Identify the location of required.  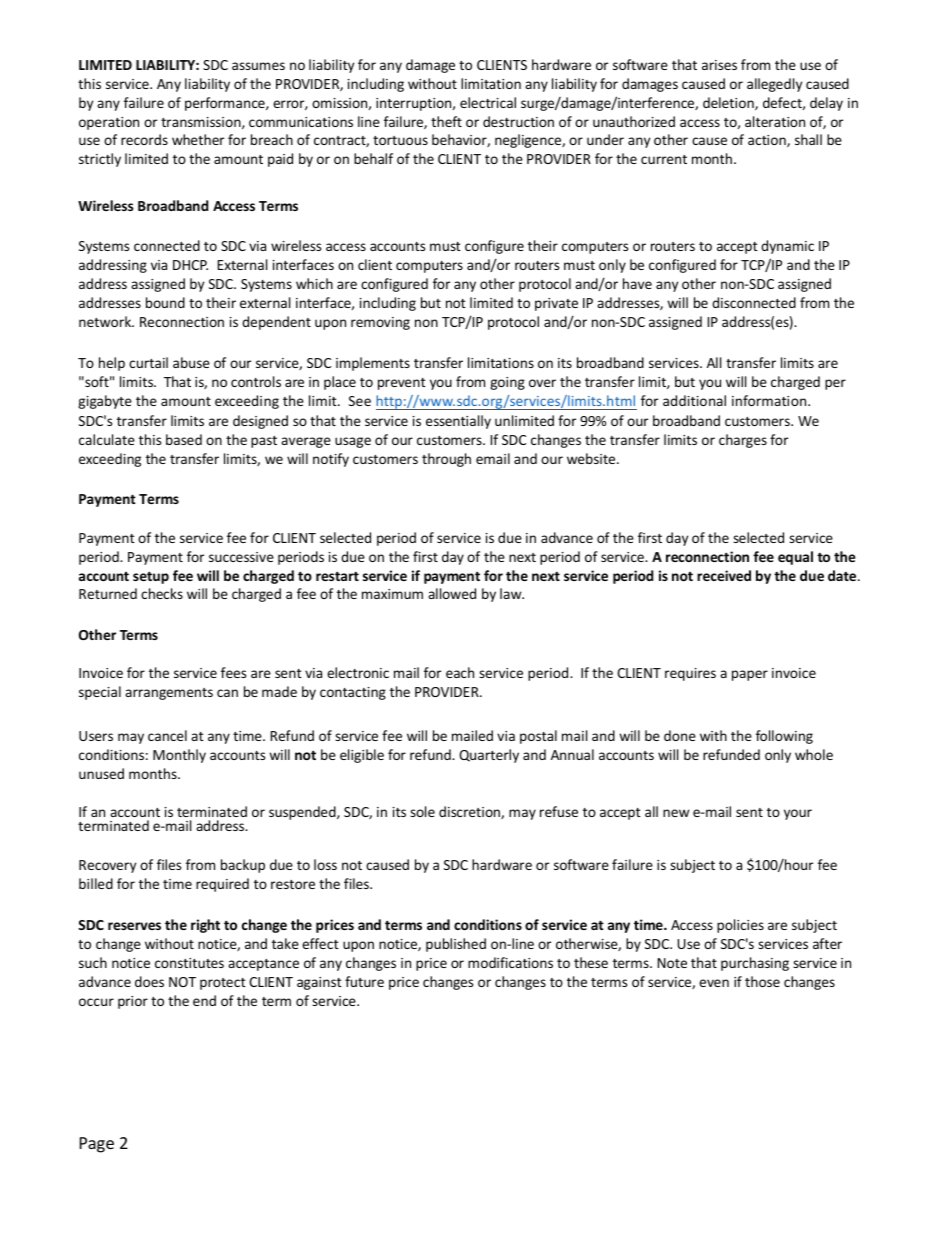
(222, 885).
